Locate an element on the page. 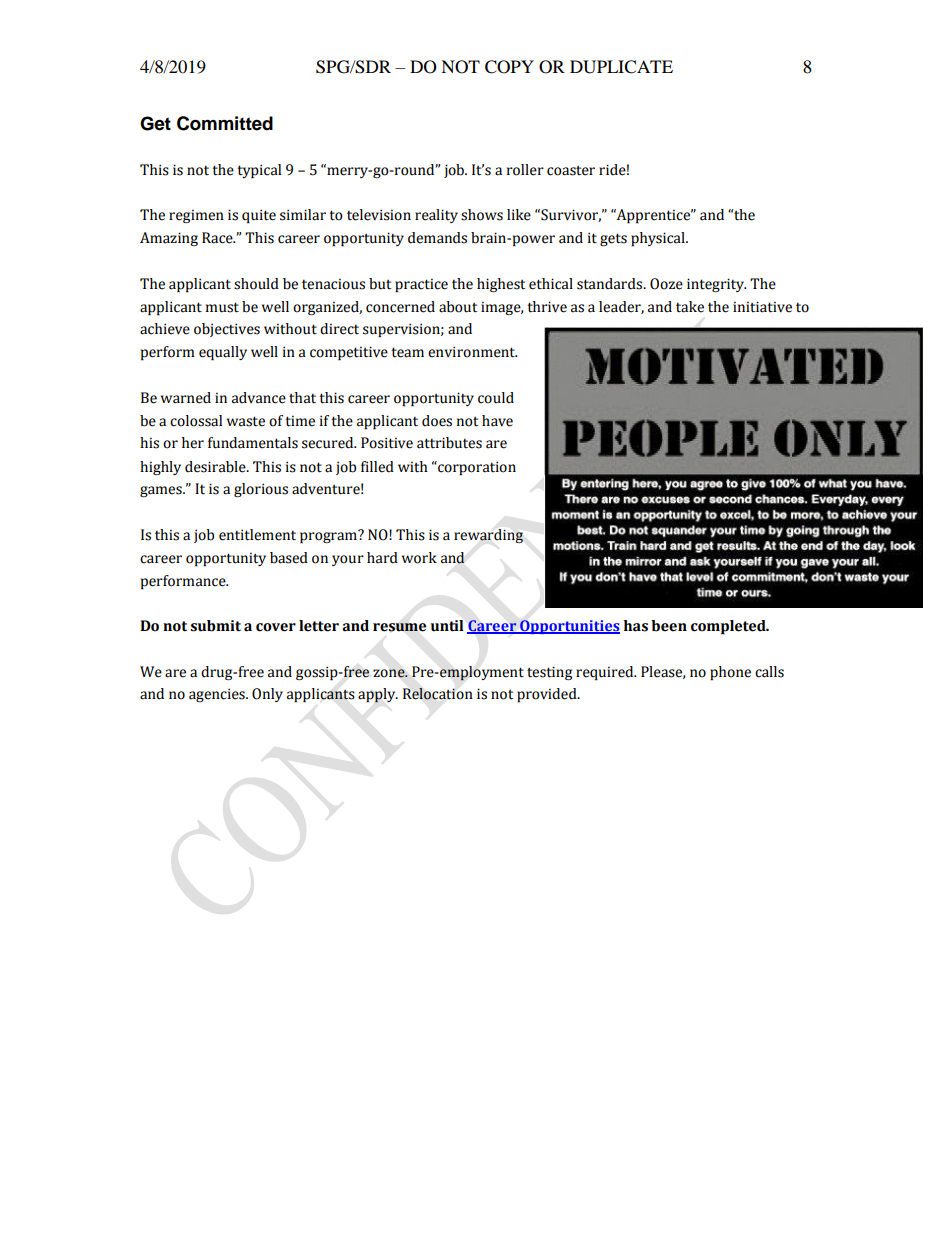 The height and width of the image is (1233, 952). Race is located at coordinates (218, 238).
